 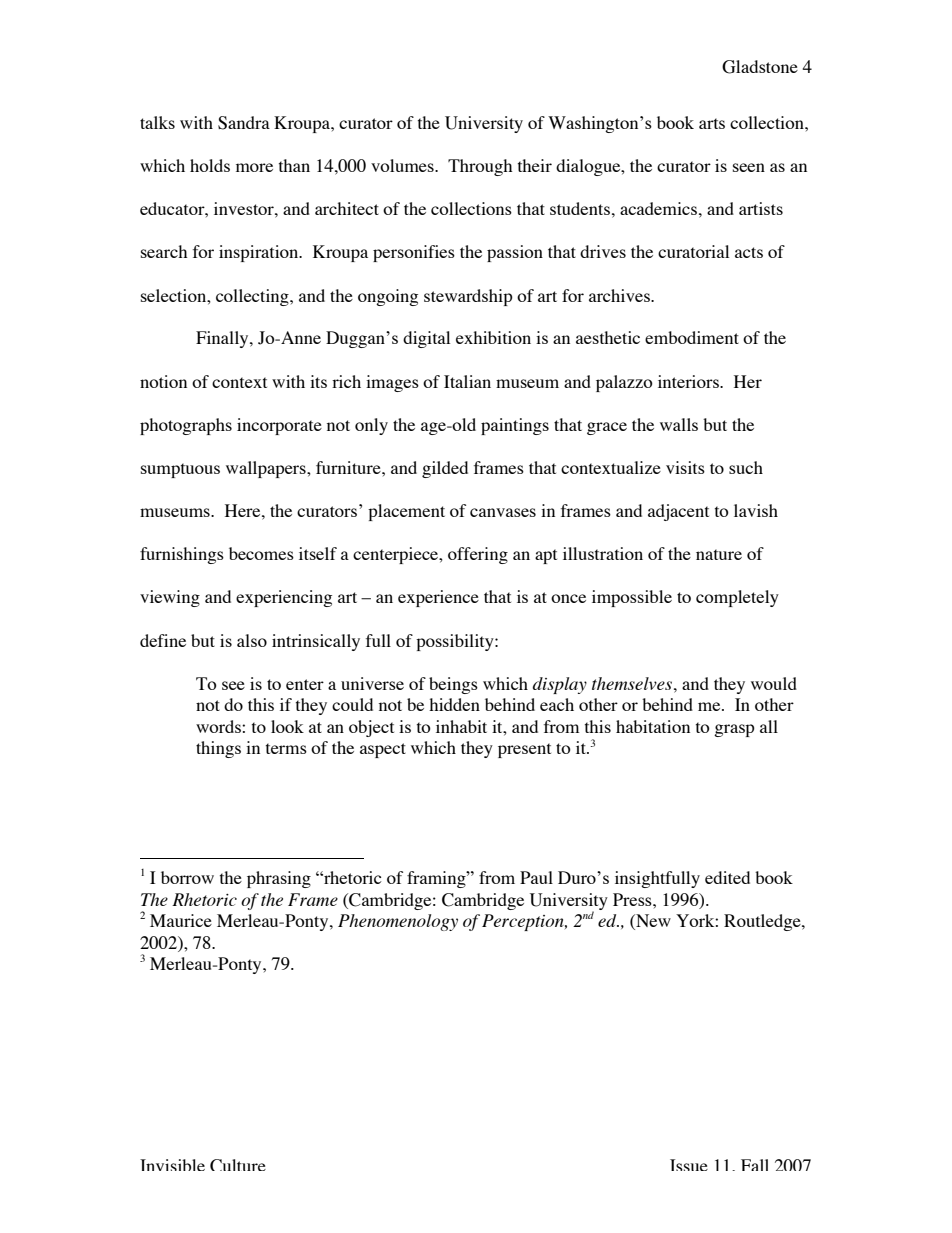 I want to click on Sandra, so click(x=244, y=123).
